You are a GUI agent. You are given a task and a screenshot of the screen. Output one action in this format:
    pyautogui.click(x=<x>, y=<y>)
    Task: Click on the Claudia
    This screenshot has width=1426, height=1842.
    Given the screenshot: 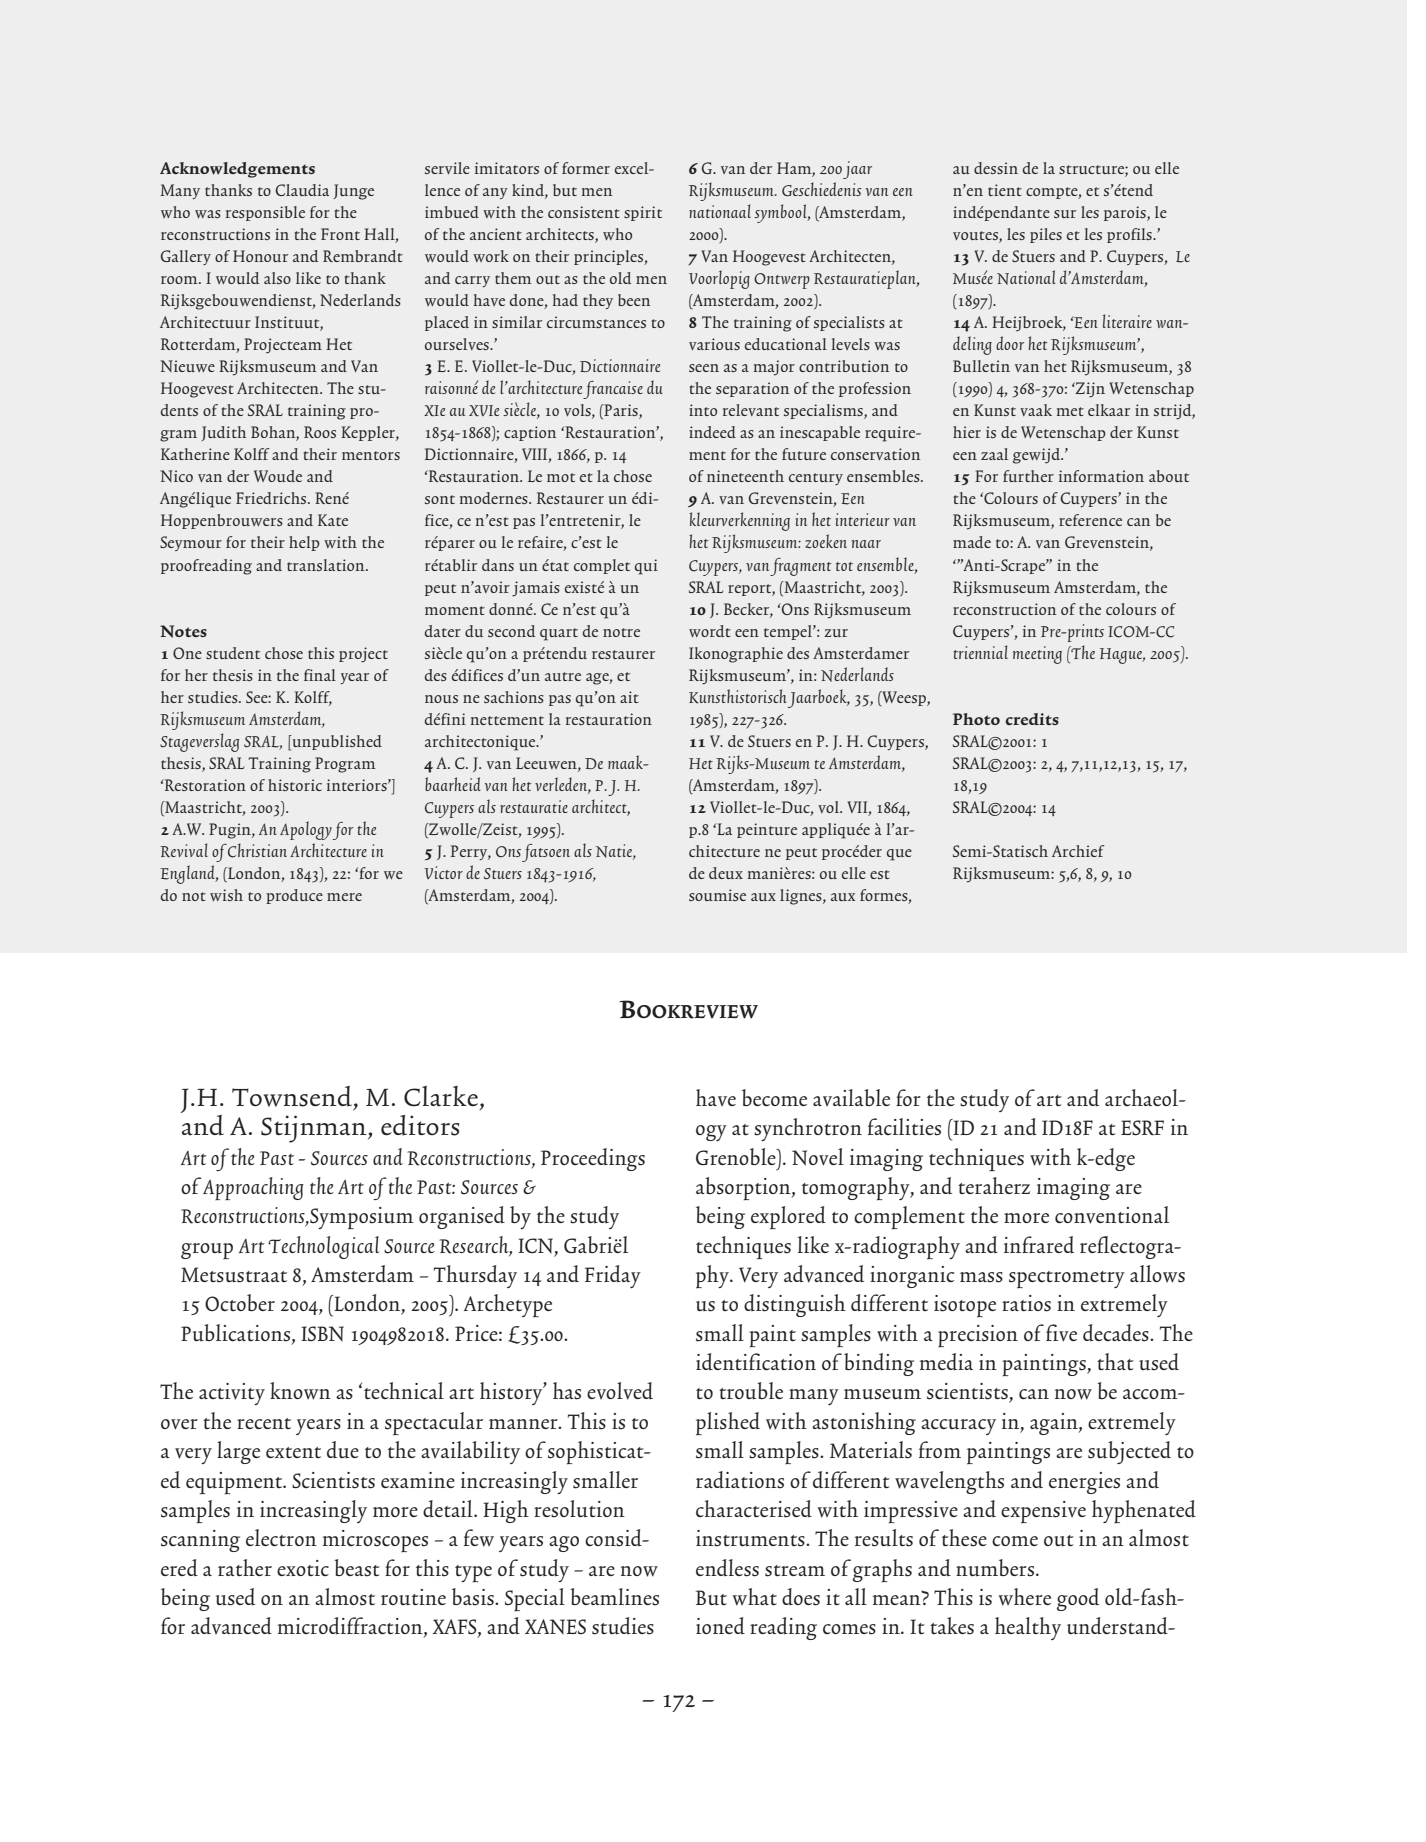 What is the action you would take?
    pyautogui.click(x=302, y=190)
